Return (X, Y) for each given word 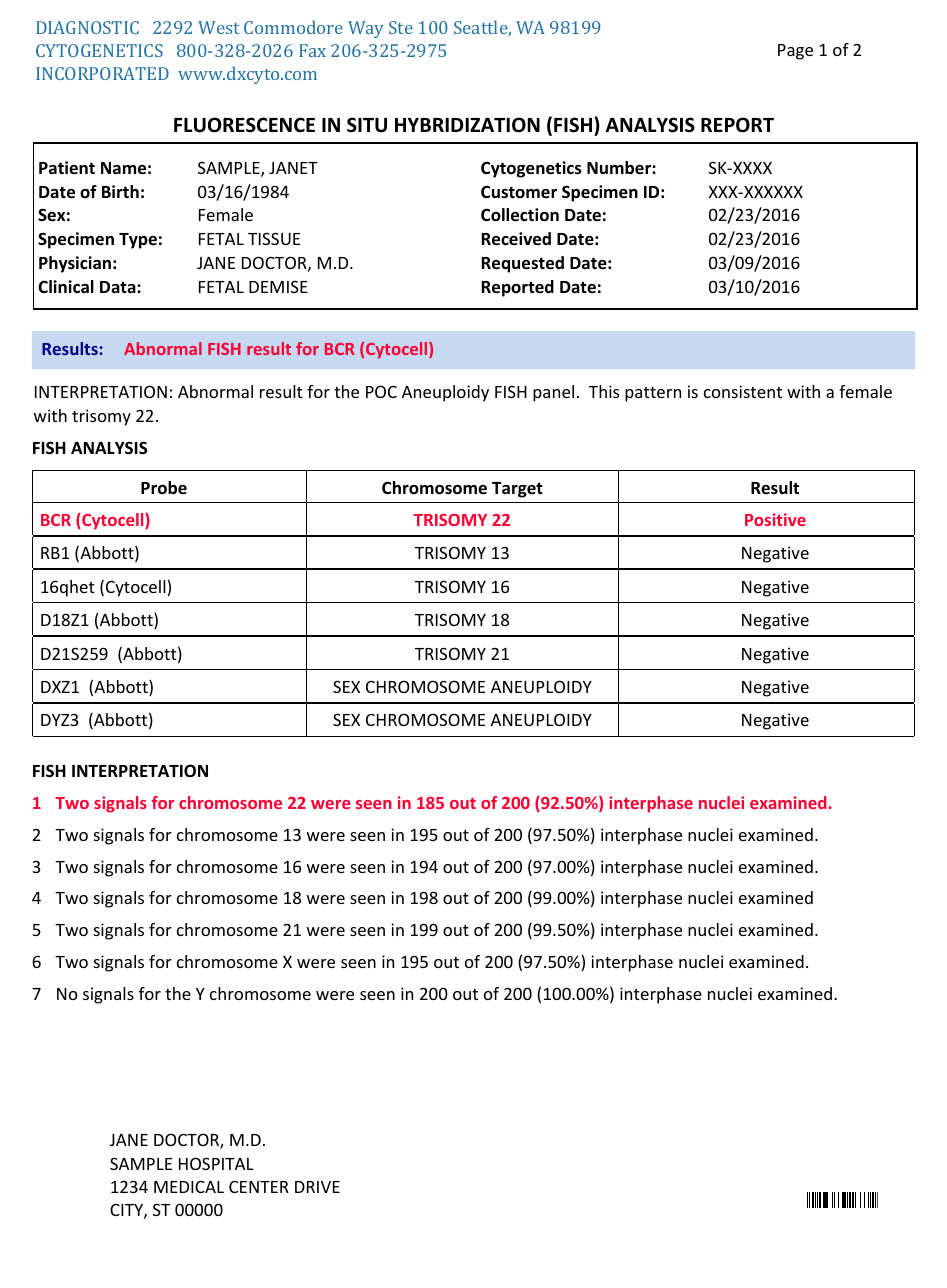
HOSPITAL (216, 1163)
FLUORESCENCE (244, 125)
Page (795, 52)
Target (517, 490)
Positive (775, 519)
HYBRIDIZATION (467, 125)
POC (381, 391)
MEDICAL (189, 1187)
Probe (164, 488)
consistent (743, 391)
